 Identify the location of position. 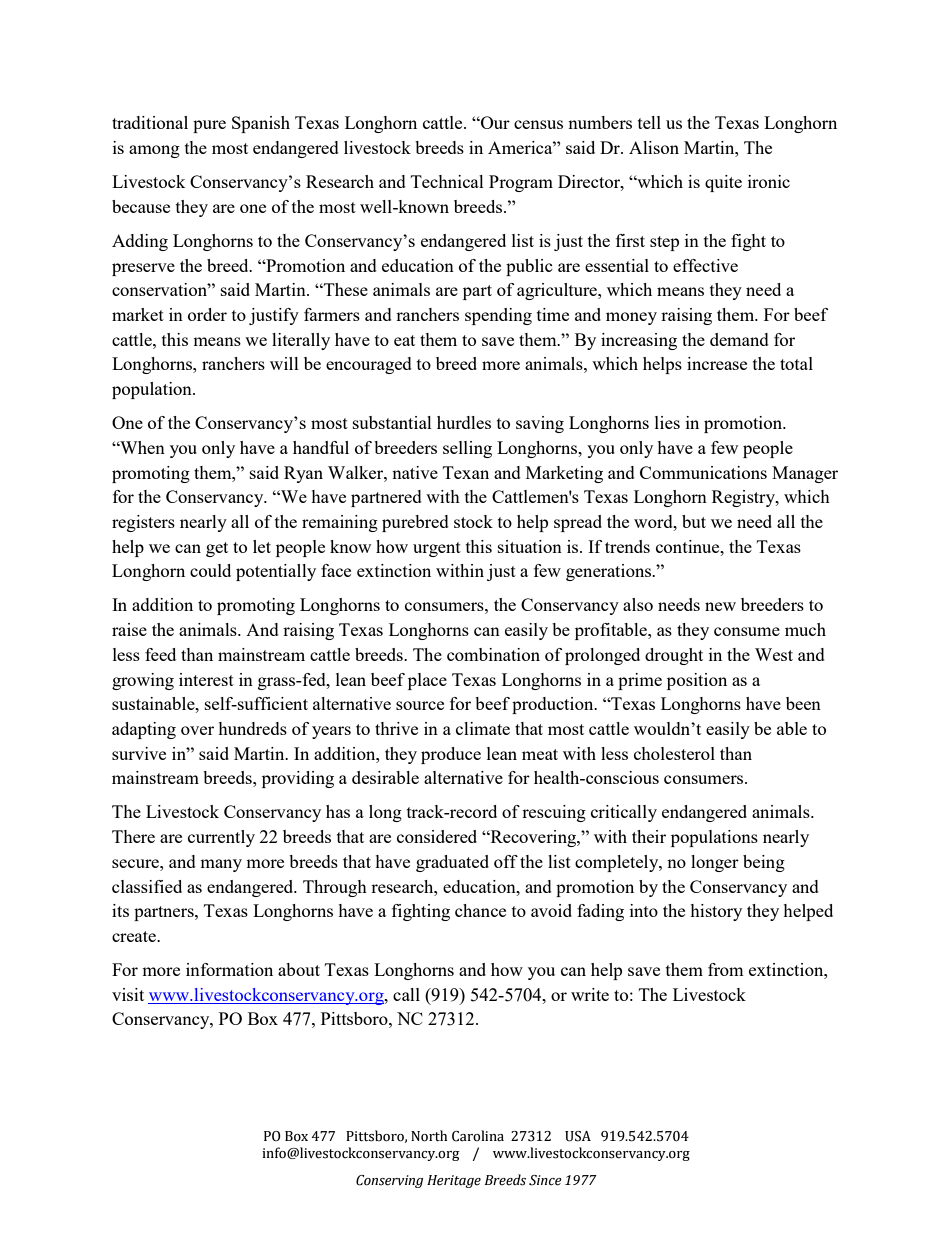
(697, 681).
